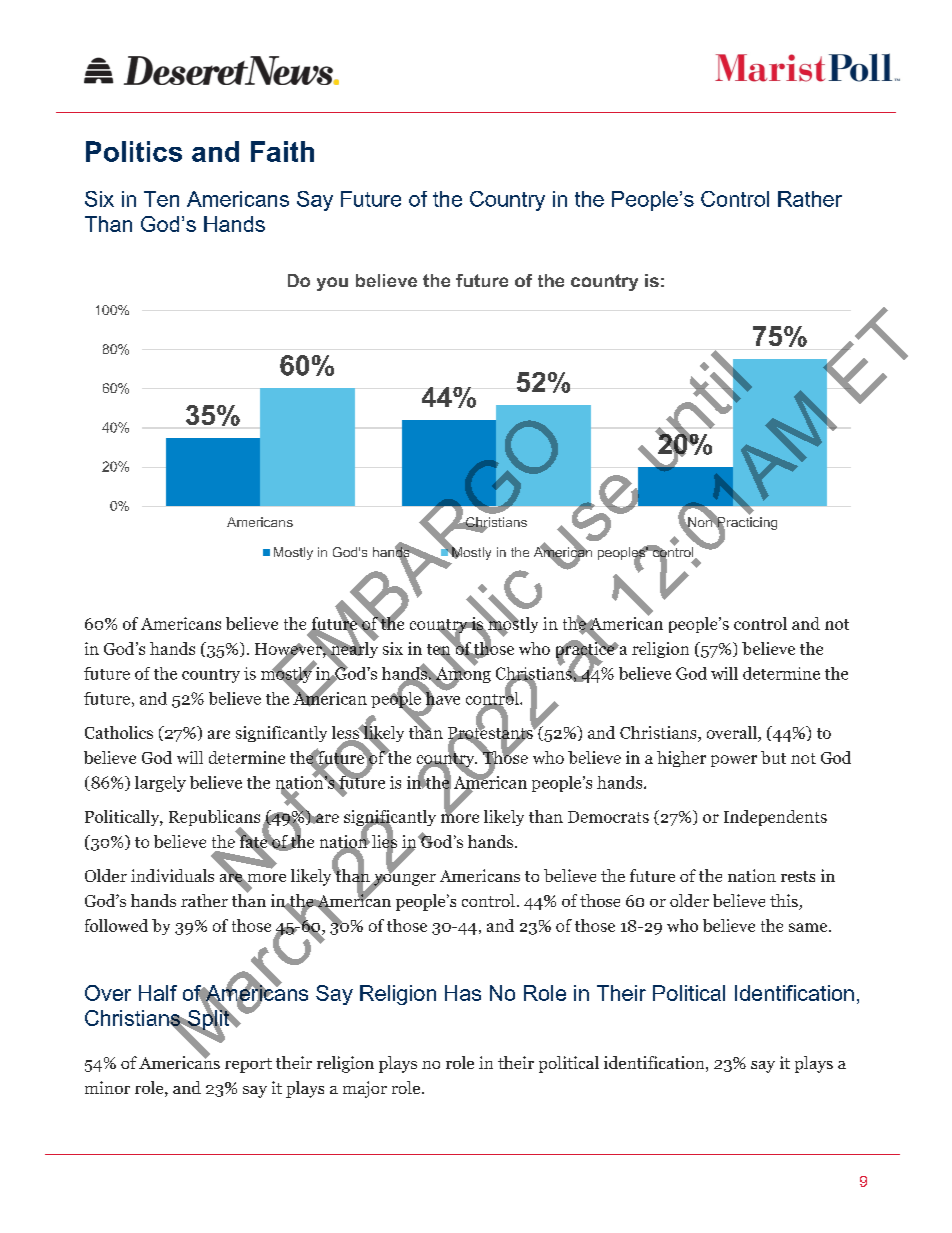 This screenshot has width=952, height=1233. What do you see at coordinates (119, 732) in the screenshot?
I see `Catholics` at bounding box center [119, 732].
